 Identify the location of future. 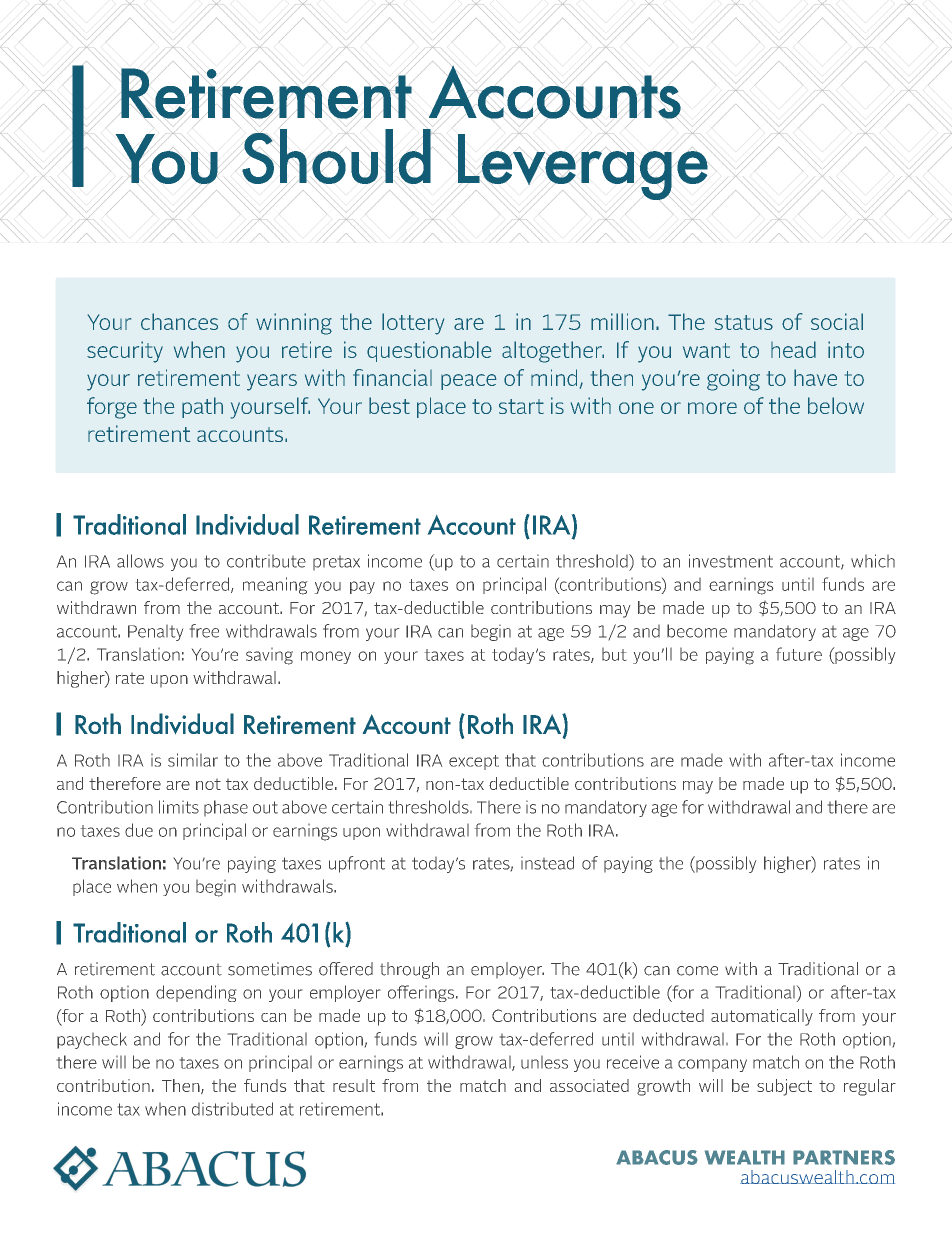
(799, 654).
